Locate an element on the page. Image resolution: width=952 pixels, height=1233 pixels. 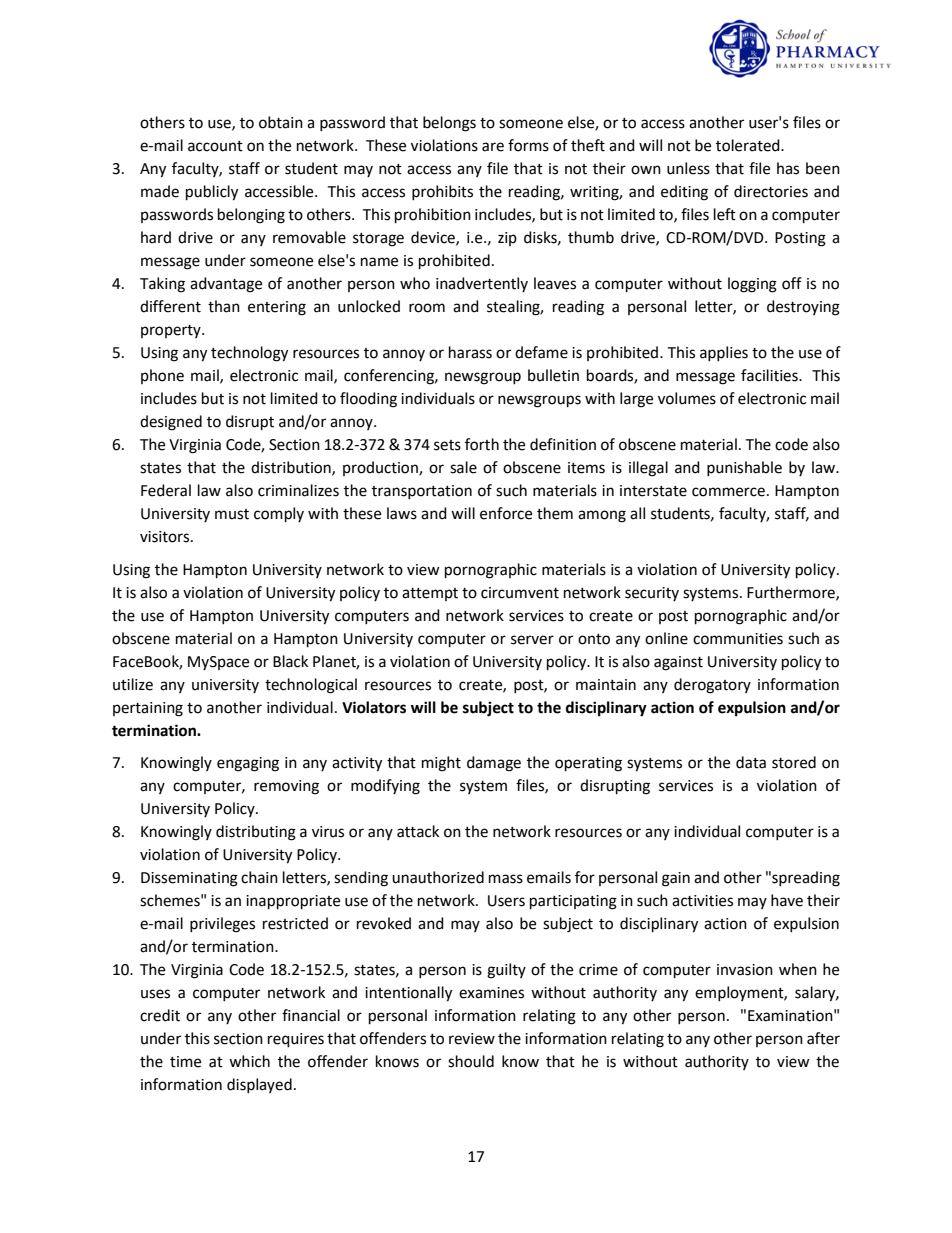
tolerated is located at coordinates (749, 145).
